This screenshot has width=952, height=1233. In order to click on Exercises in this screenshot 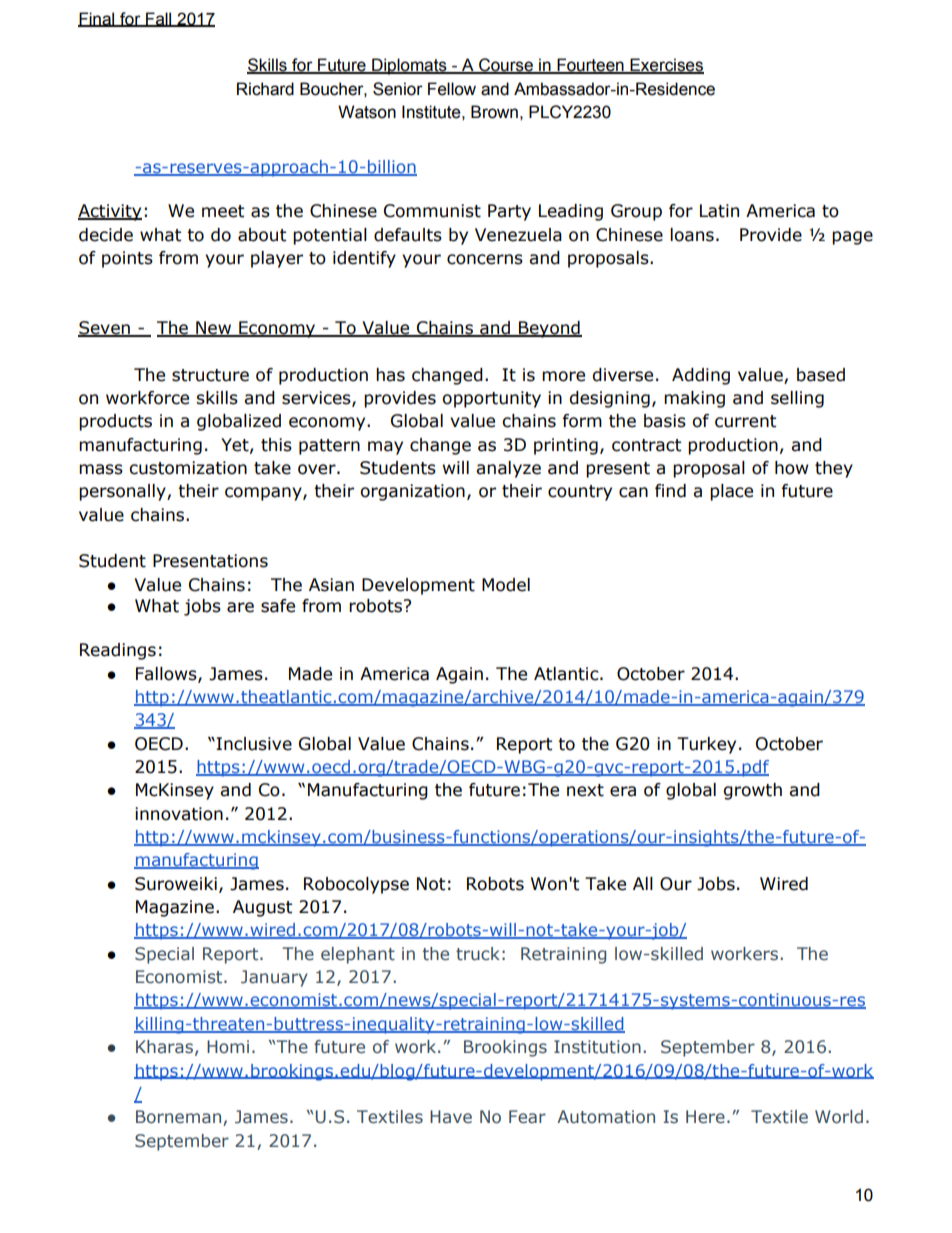, I will do `click(666, 66)`.
